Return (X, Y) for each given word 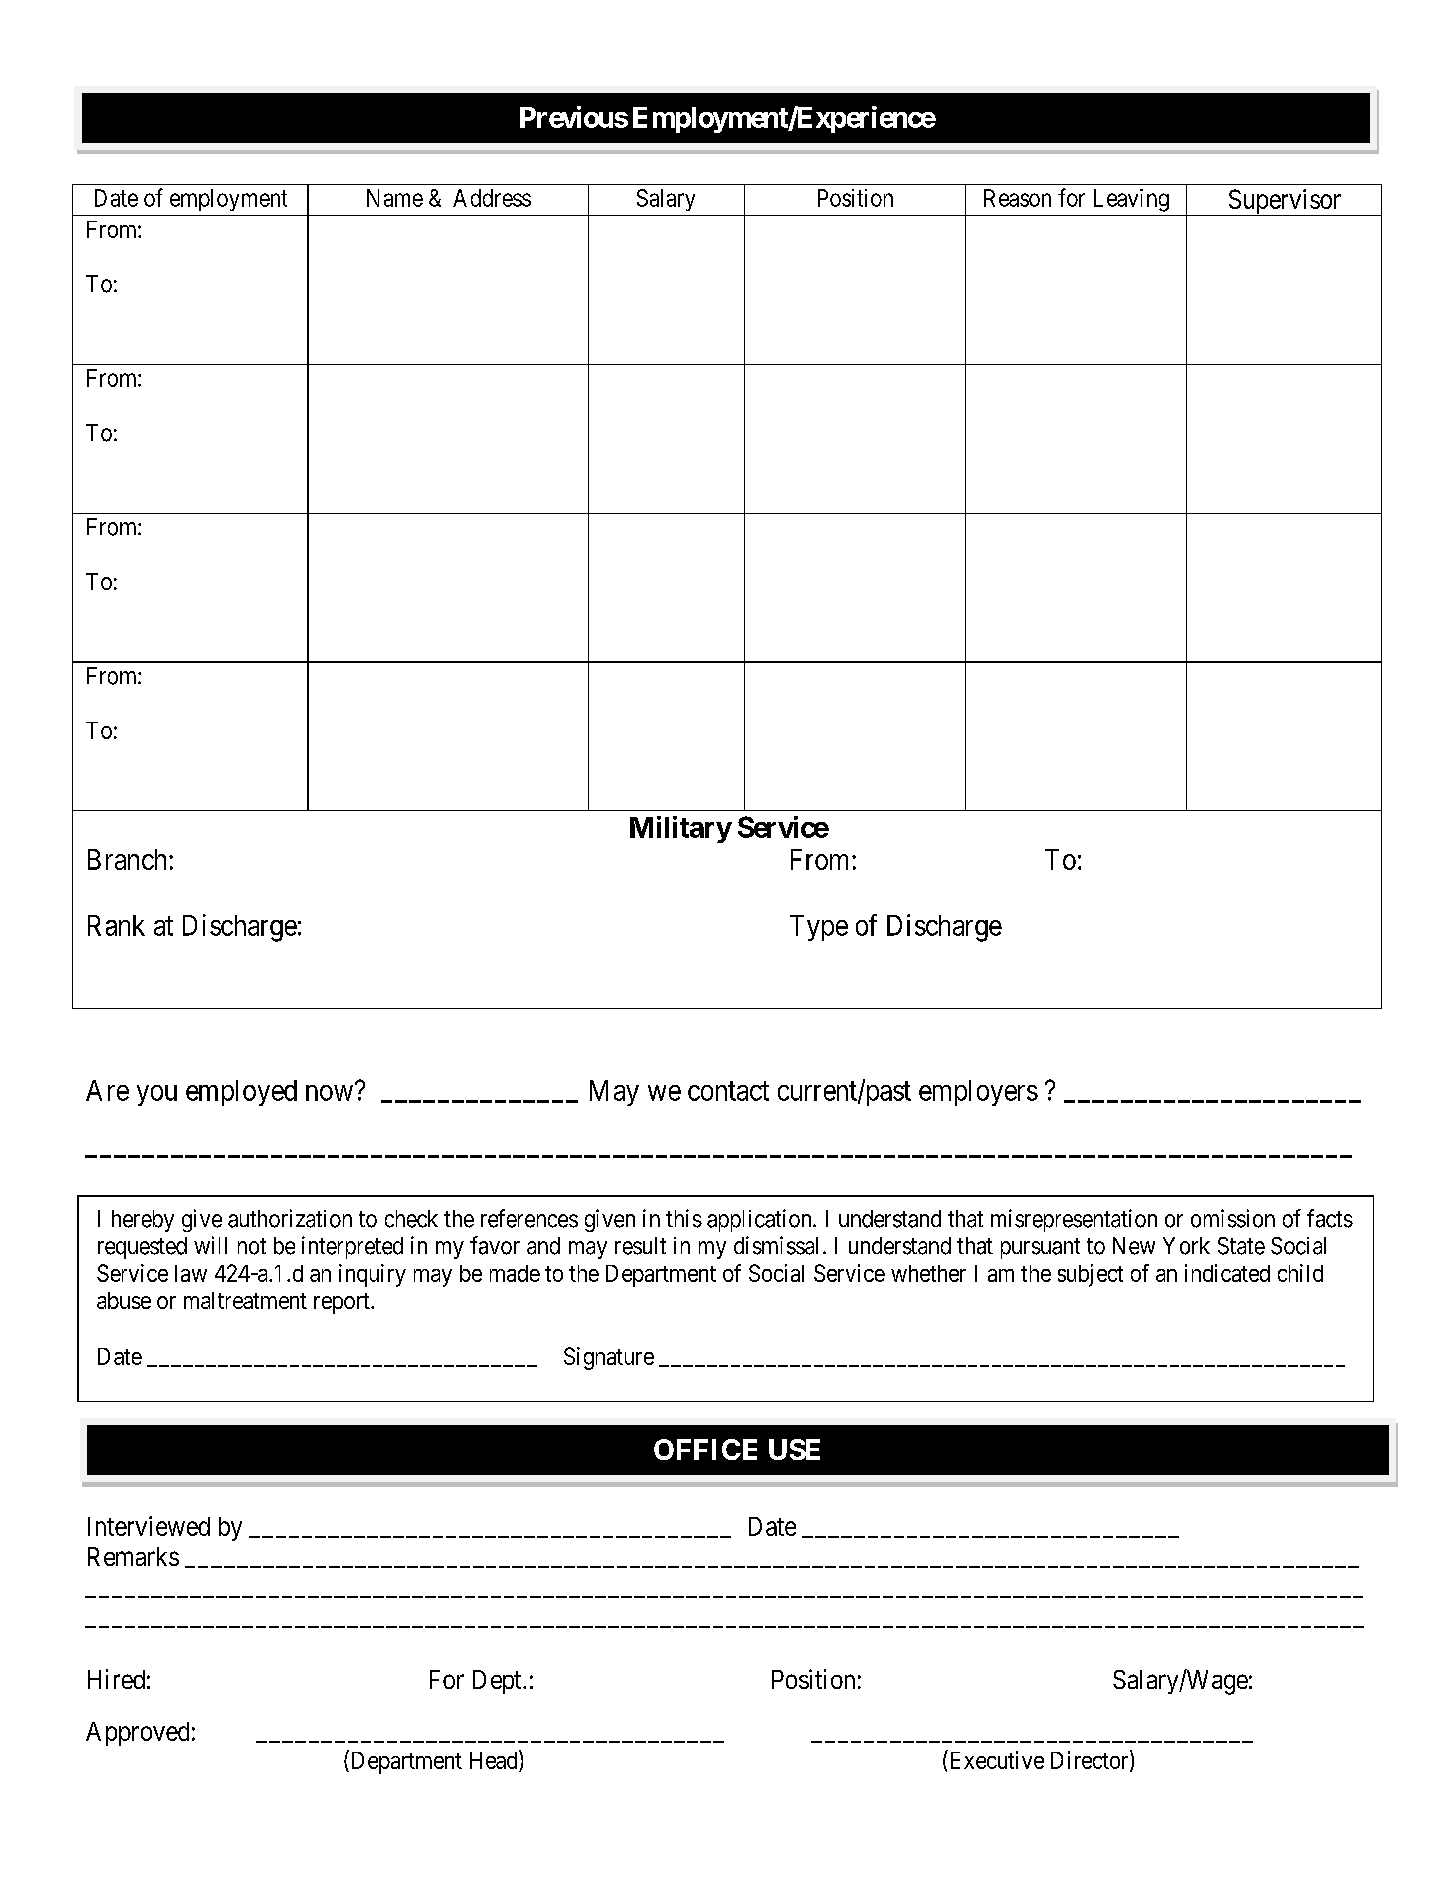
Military (681, 829)
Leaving (1131, 200)
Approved (137, 1734)
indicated (1227, 1273)
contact (728, 1091)
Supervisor (1284, 202)
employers (978, 1093)
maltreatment (245, 1300)
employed (241, 1093)
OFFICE (705, 1449)
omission (1233, 1218)
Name (395, 198)
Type (819, 928)
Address (492, 198)
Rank (116, 925)
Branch (129, 859)
